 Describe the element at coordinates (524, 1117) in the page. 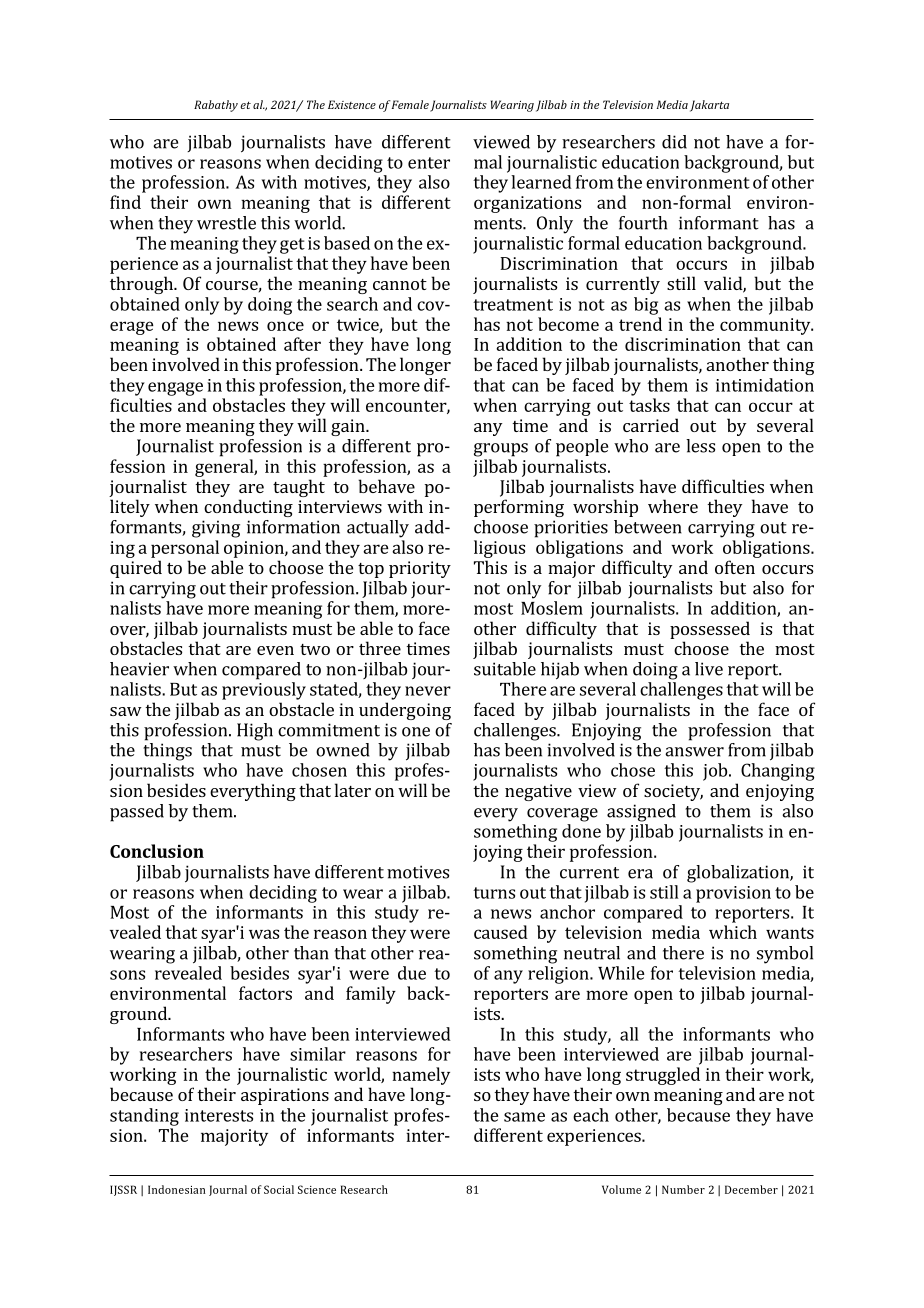

I see `same` at that location.
